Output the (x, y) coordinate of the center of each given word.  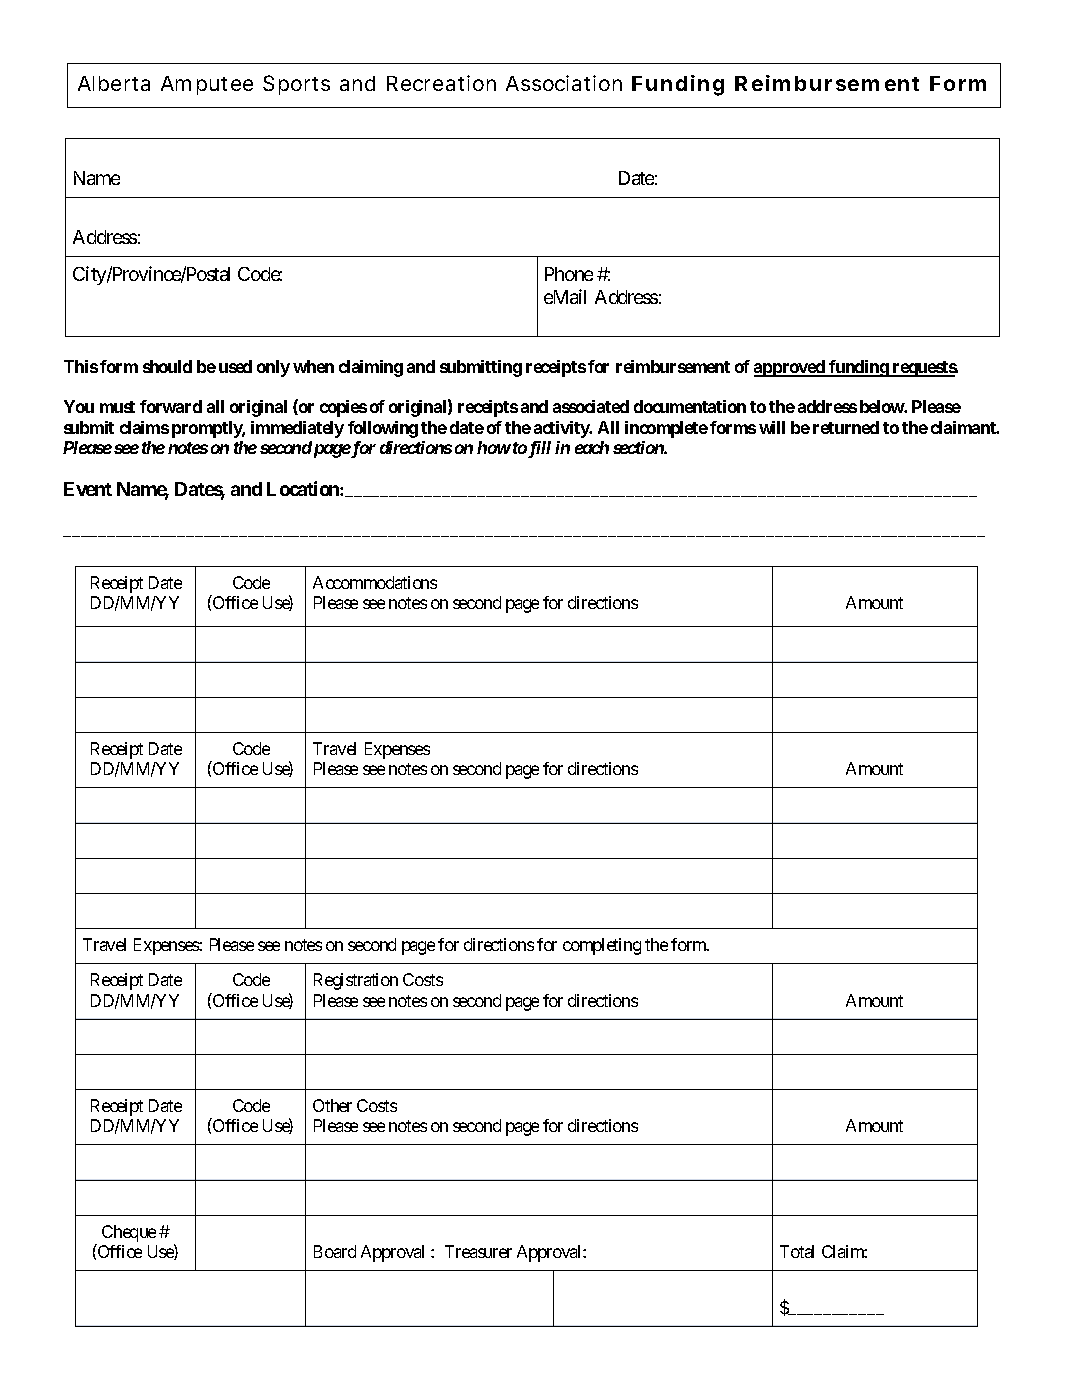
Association (564, 83)
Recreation (441, 83)
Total (797, 1251)
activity (562, 429)
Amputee (207, 85)
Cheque (129, 1233)
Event (88, 489)
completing (602, 946)
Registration (356, 981)
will (772, 427)
